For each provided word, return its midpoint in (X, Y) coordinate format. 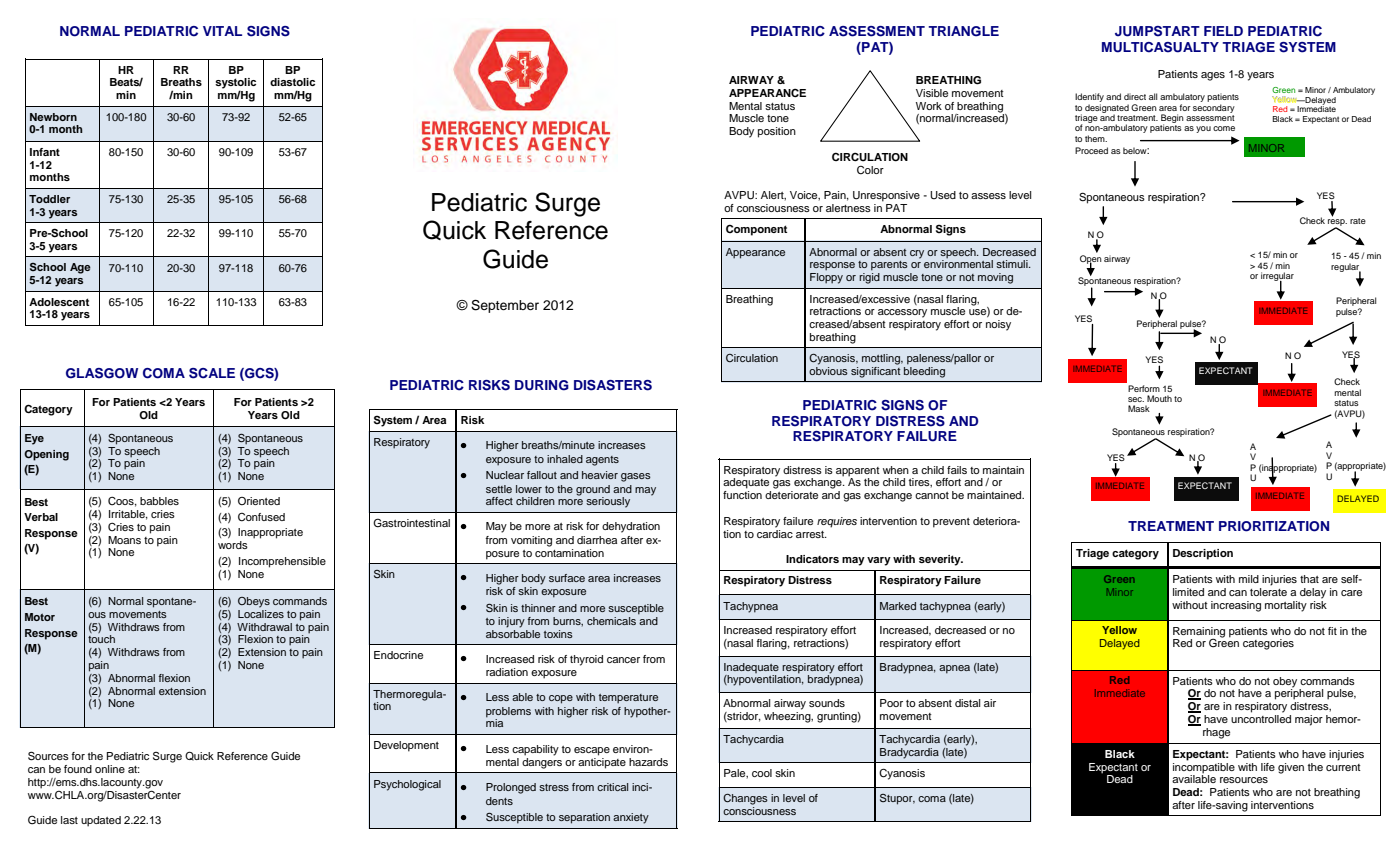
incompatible (1204, 767)
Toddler (49, 199)
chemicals (611, 621)
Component (756, 230)
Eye (34, 439)
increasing (1236, 606)
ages (1213, 76)
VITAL (222, 31)
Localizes (261, 612)
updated (101, 821)
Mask (1139, 408)
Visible (932, 93)
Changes (745, 799)
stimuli (1013, 264)
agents (602, 461)
